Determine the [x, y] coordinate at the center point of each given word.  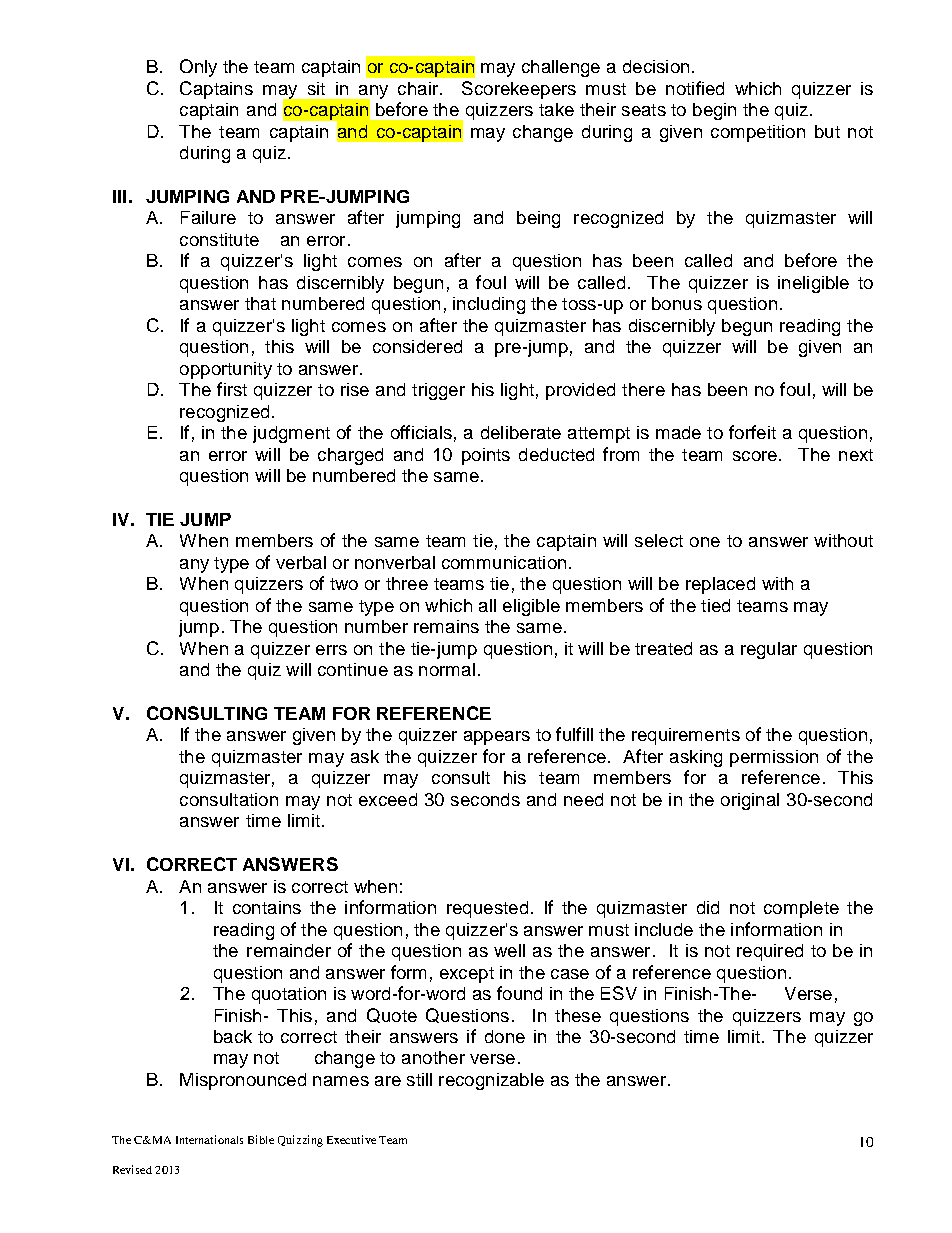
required [770, 952]
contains [267, 907]
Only [198, 68]
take [556, 109]
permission [774, 758]
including [489, 305]
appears [497, 738]
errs [331, 650]
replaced [720, 585]
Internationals [209, 1139]
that [260, 303]
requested [487, 909]
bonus [677, 303]
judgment [291, 434]
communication [504, 562]
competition [758, 133]
